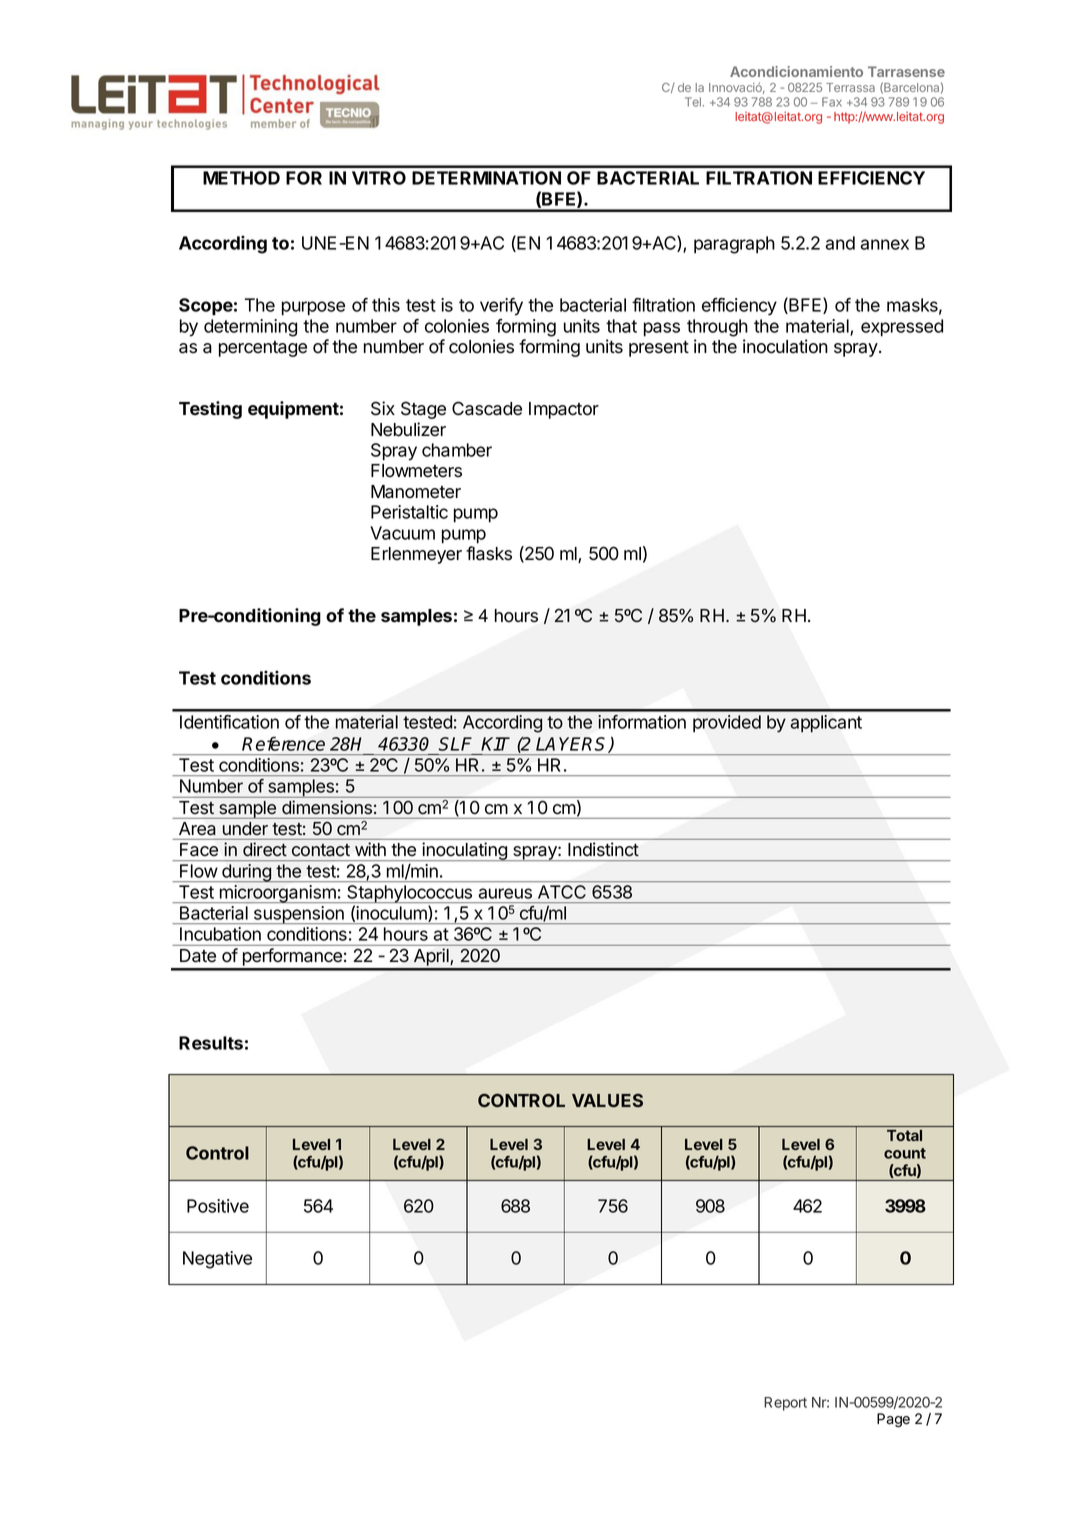  What do you see at coordinates (893, 1420) in the screenshot?
I see `Page` at bounding box center [893, 1420].
